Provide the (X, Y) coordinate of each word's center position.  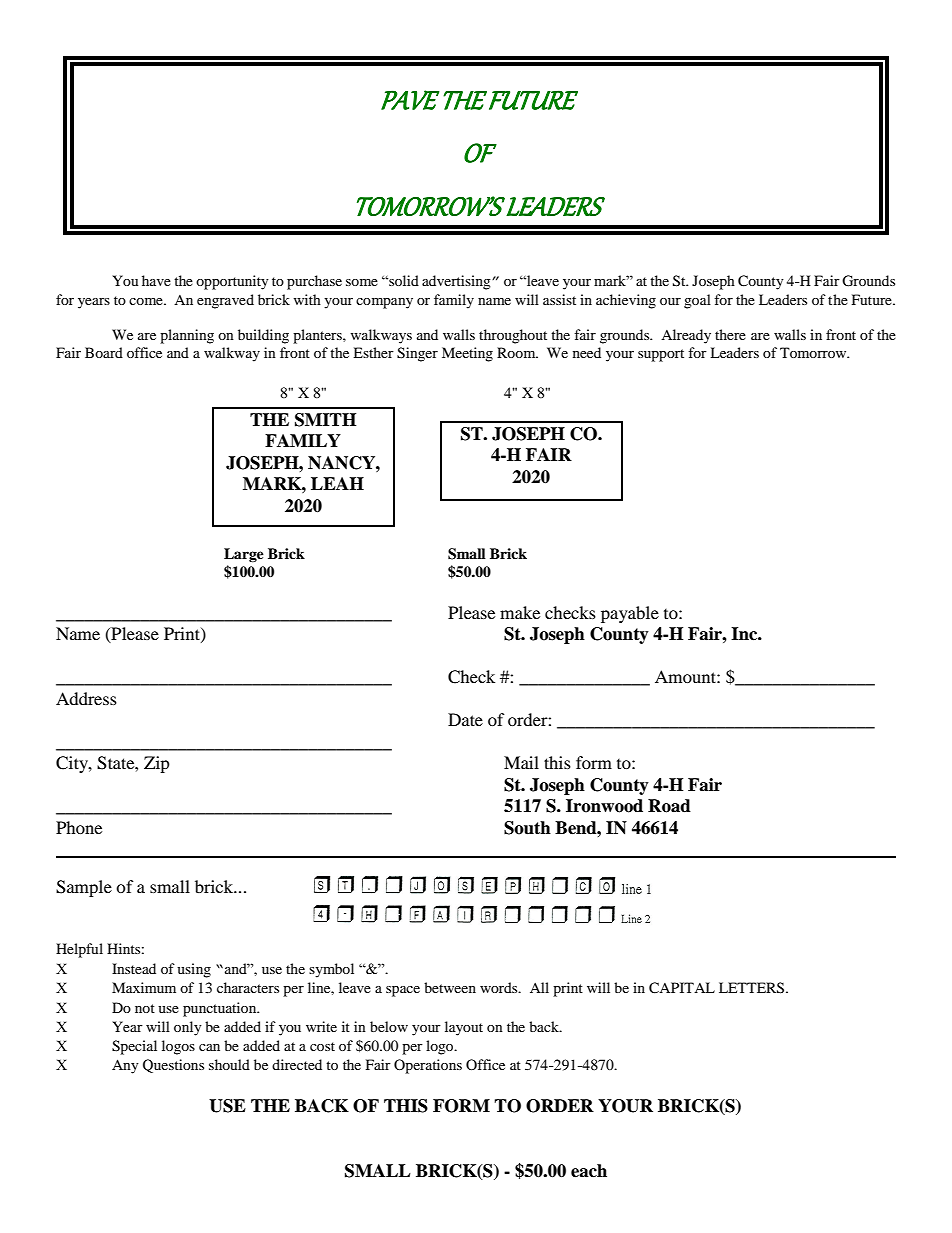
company (384, 303)
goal (697, 301)
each (589, 1171)
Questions (173, 1066)
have (156, 280)
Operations (428, 1066)
